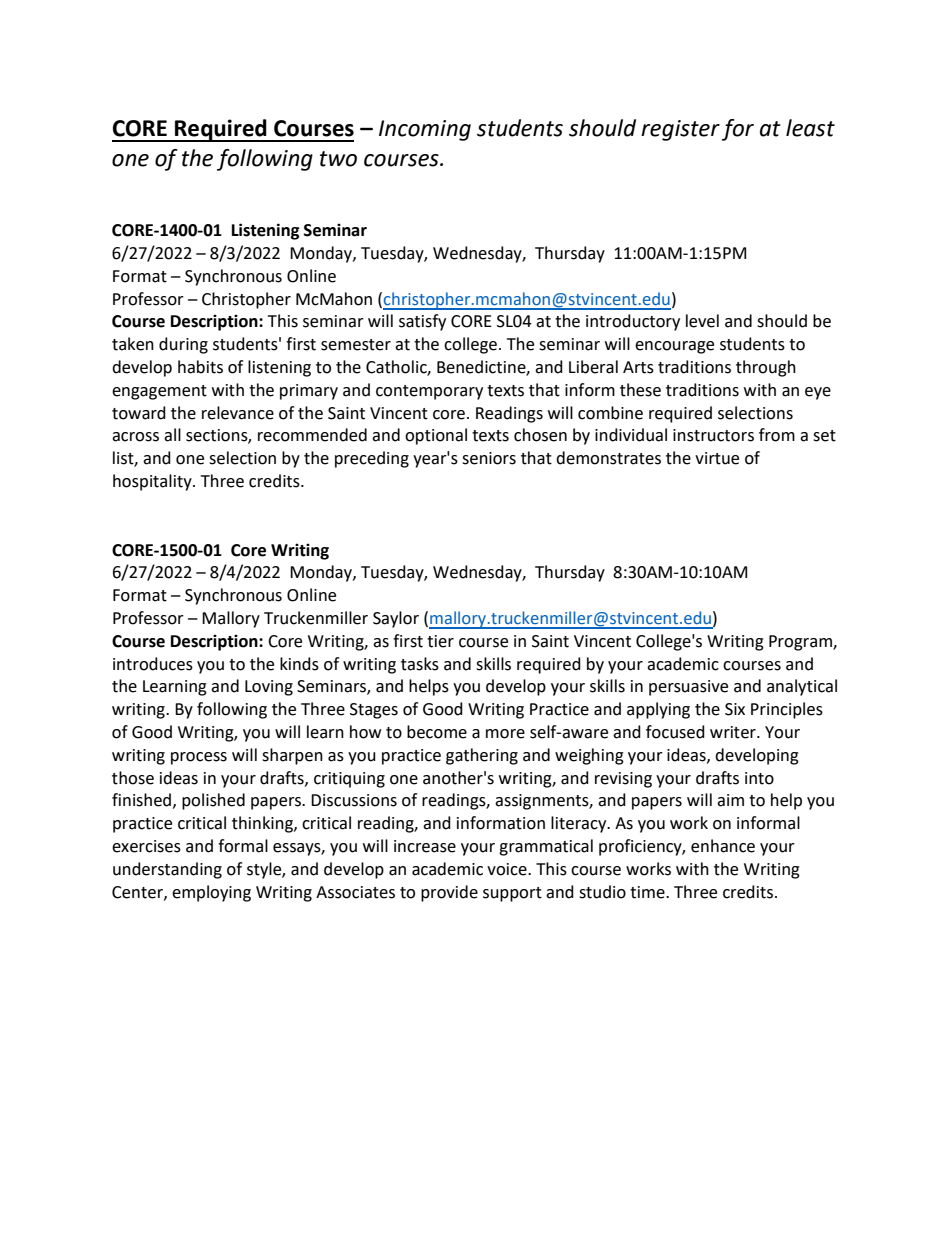 The width and height of the screenshot is (952, 1233). Describe the element at coordinates (508, 869) in the screenshot. I see `voice` at that location.
